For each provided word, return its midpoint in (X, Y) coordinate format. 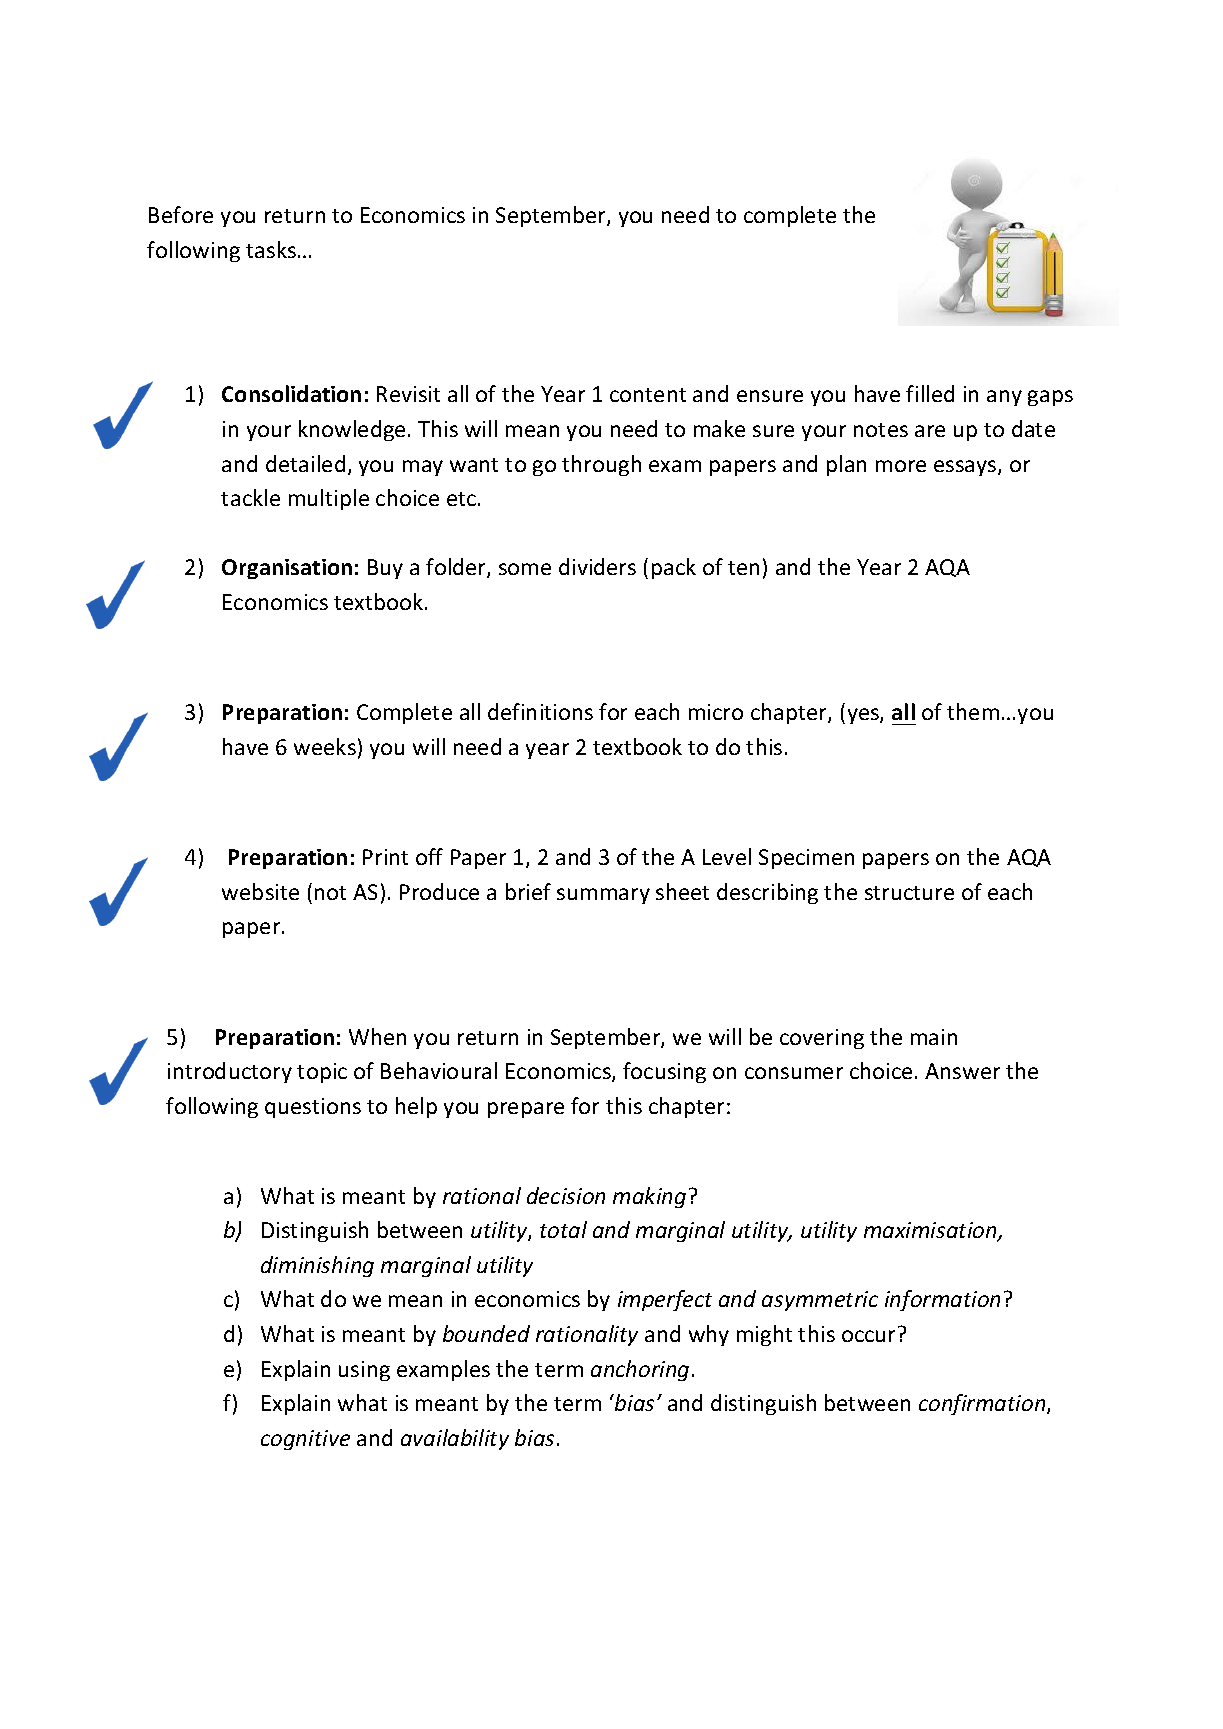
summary (603, 896)
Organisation (287, 569)
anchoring (640, 1370)
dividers (597, 566)
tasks (271, 249)
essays (966, 468)
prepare (526, 1110)
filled (930, 393)
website (260, 891)
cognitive (305, 1440)
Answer (962, 1071)
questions (313, 1108)
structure (909, 893)
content (648, 395)
